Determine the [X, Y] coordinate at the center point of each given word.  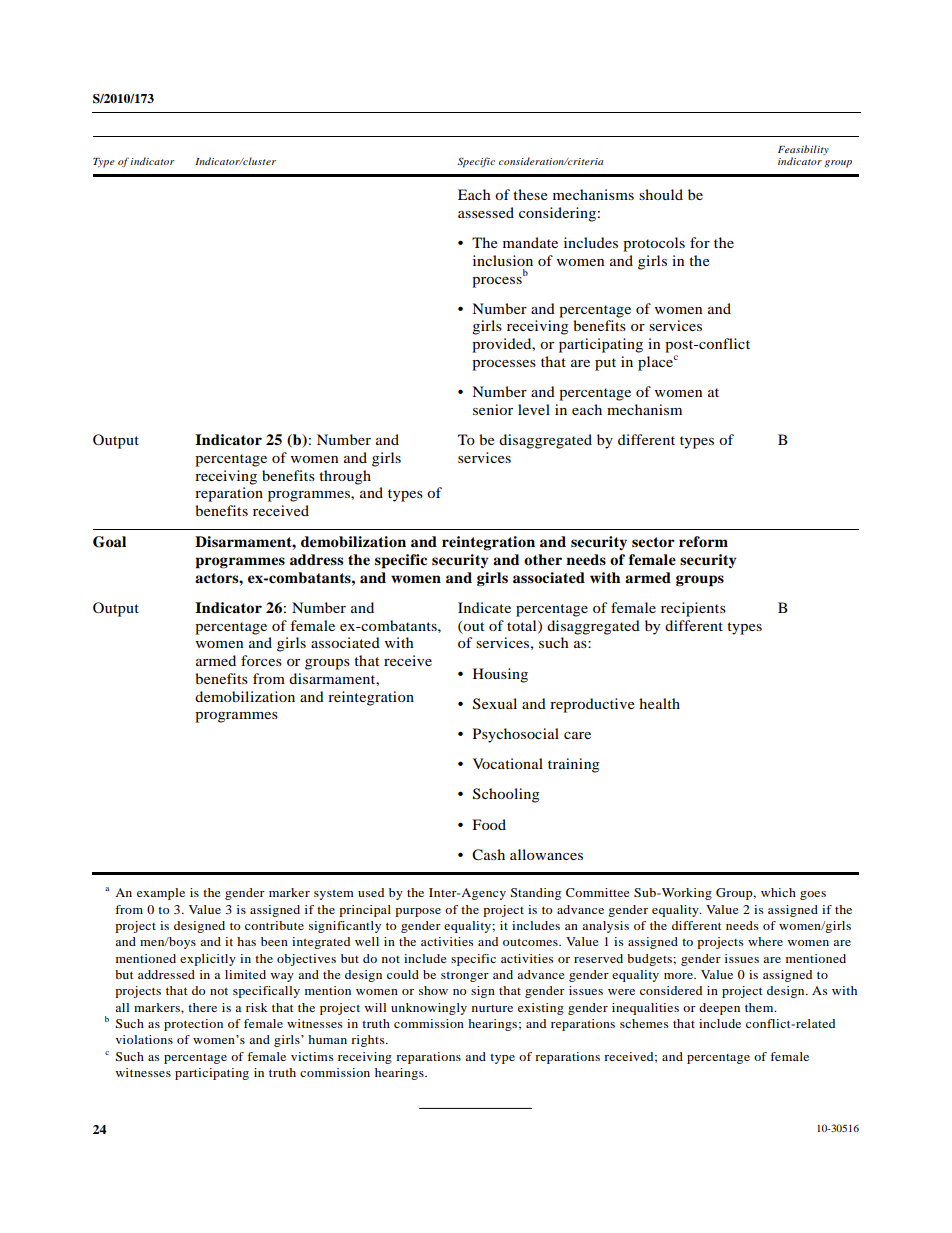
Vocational [508, 763]
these [530, 194]
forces [261, 660]
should [661, 194]
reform [703, 541]
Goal [109, 542]
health [659, 703]
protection [193, 1025]
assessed [486, 212]
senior [493, 409]
